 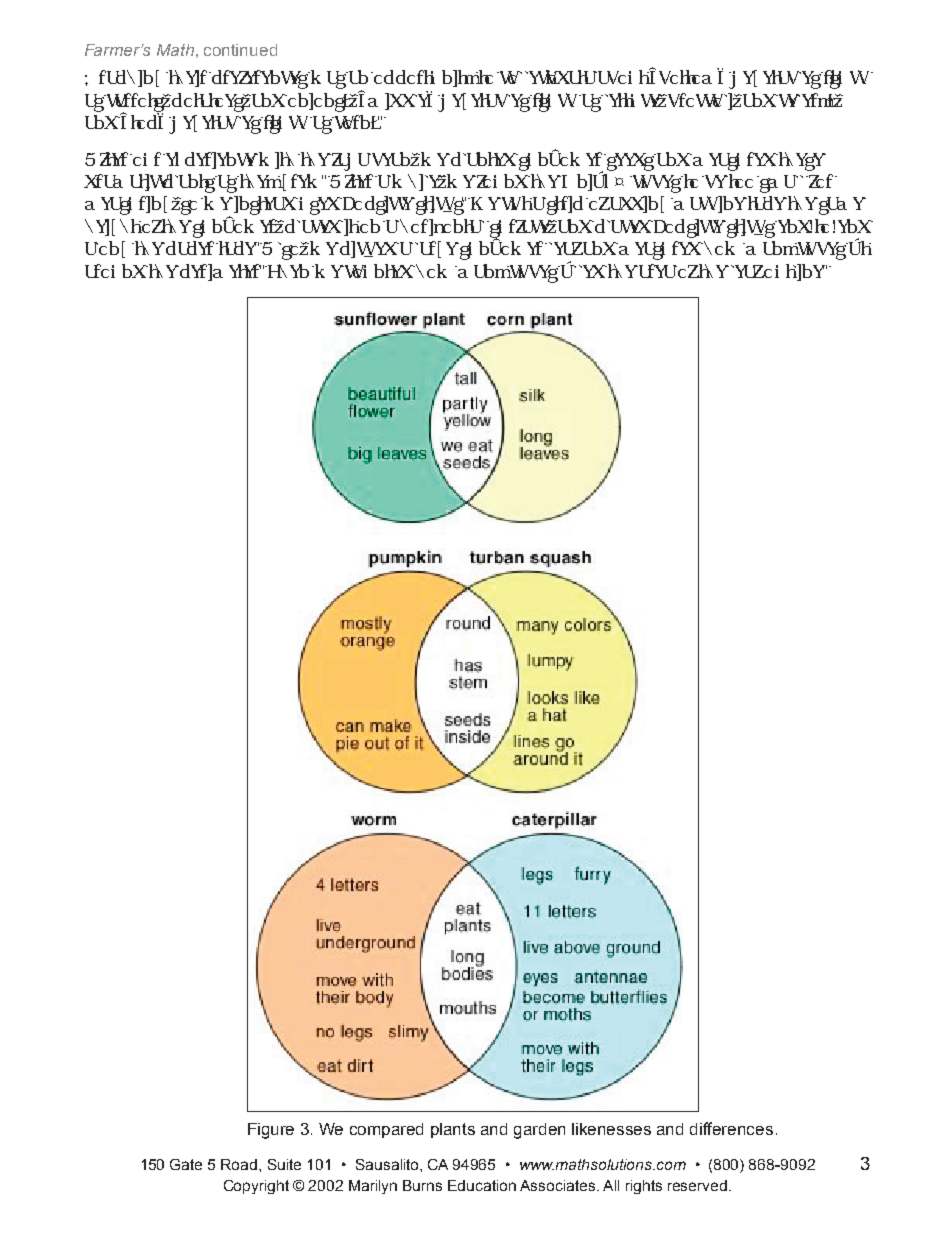 What do you see at coordinates (482, 1185) in the page?
I see `Education` at bounding box center [482, 1185].
